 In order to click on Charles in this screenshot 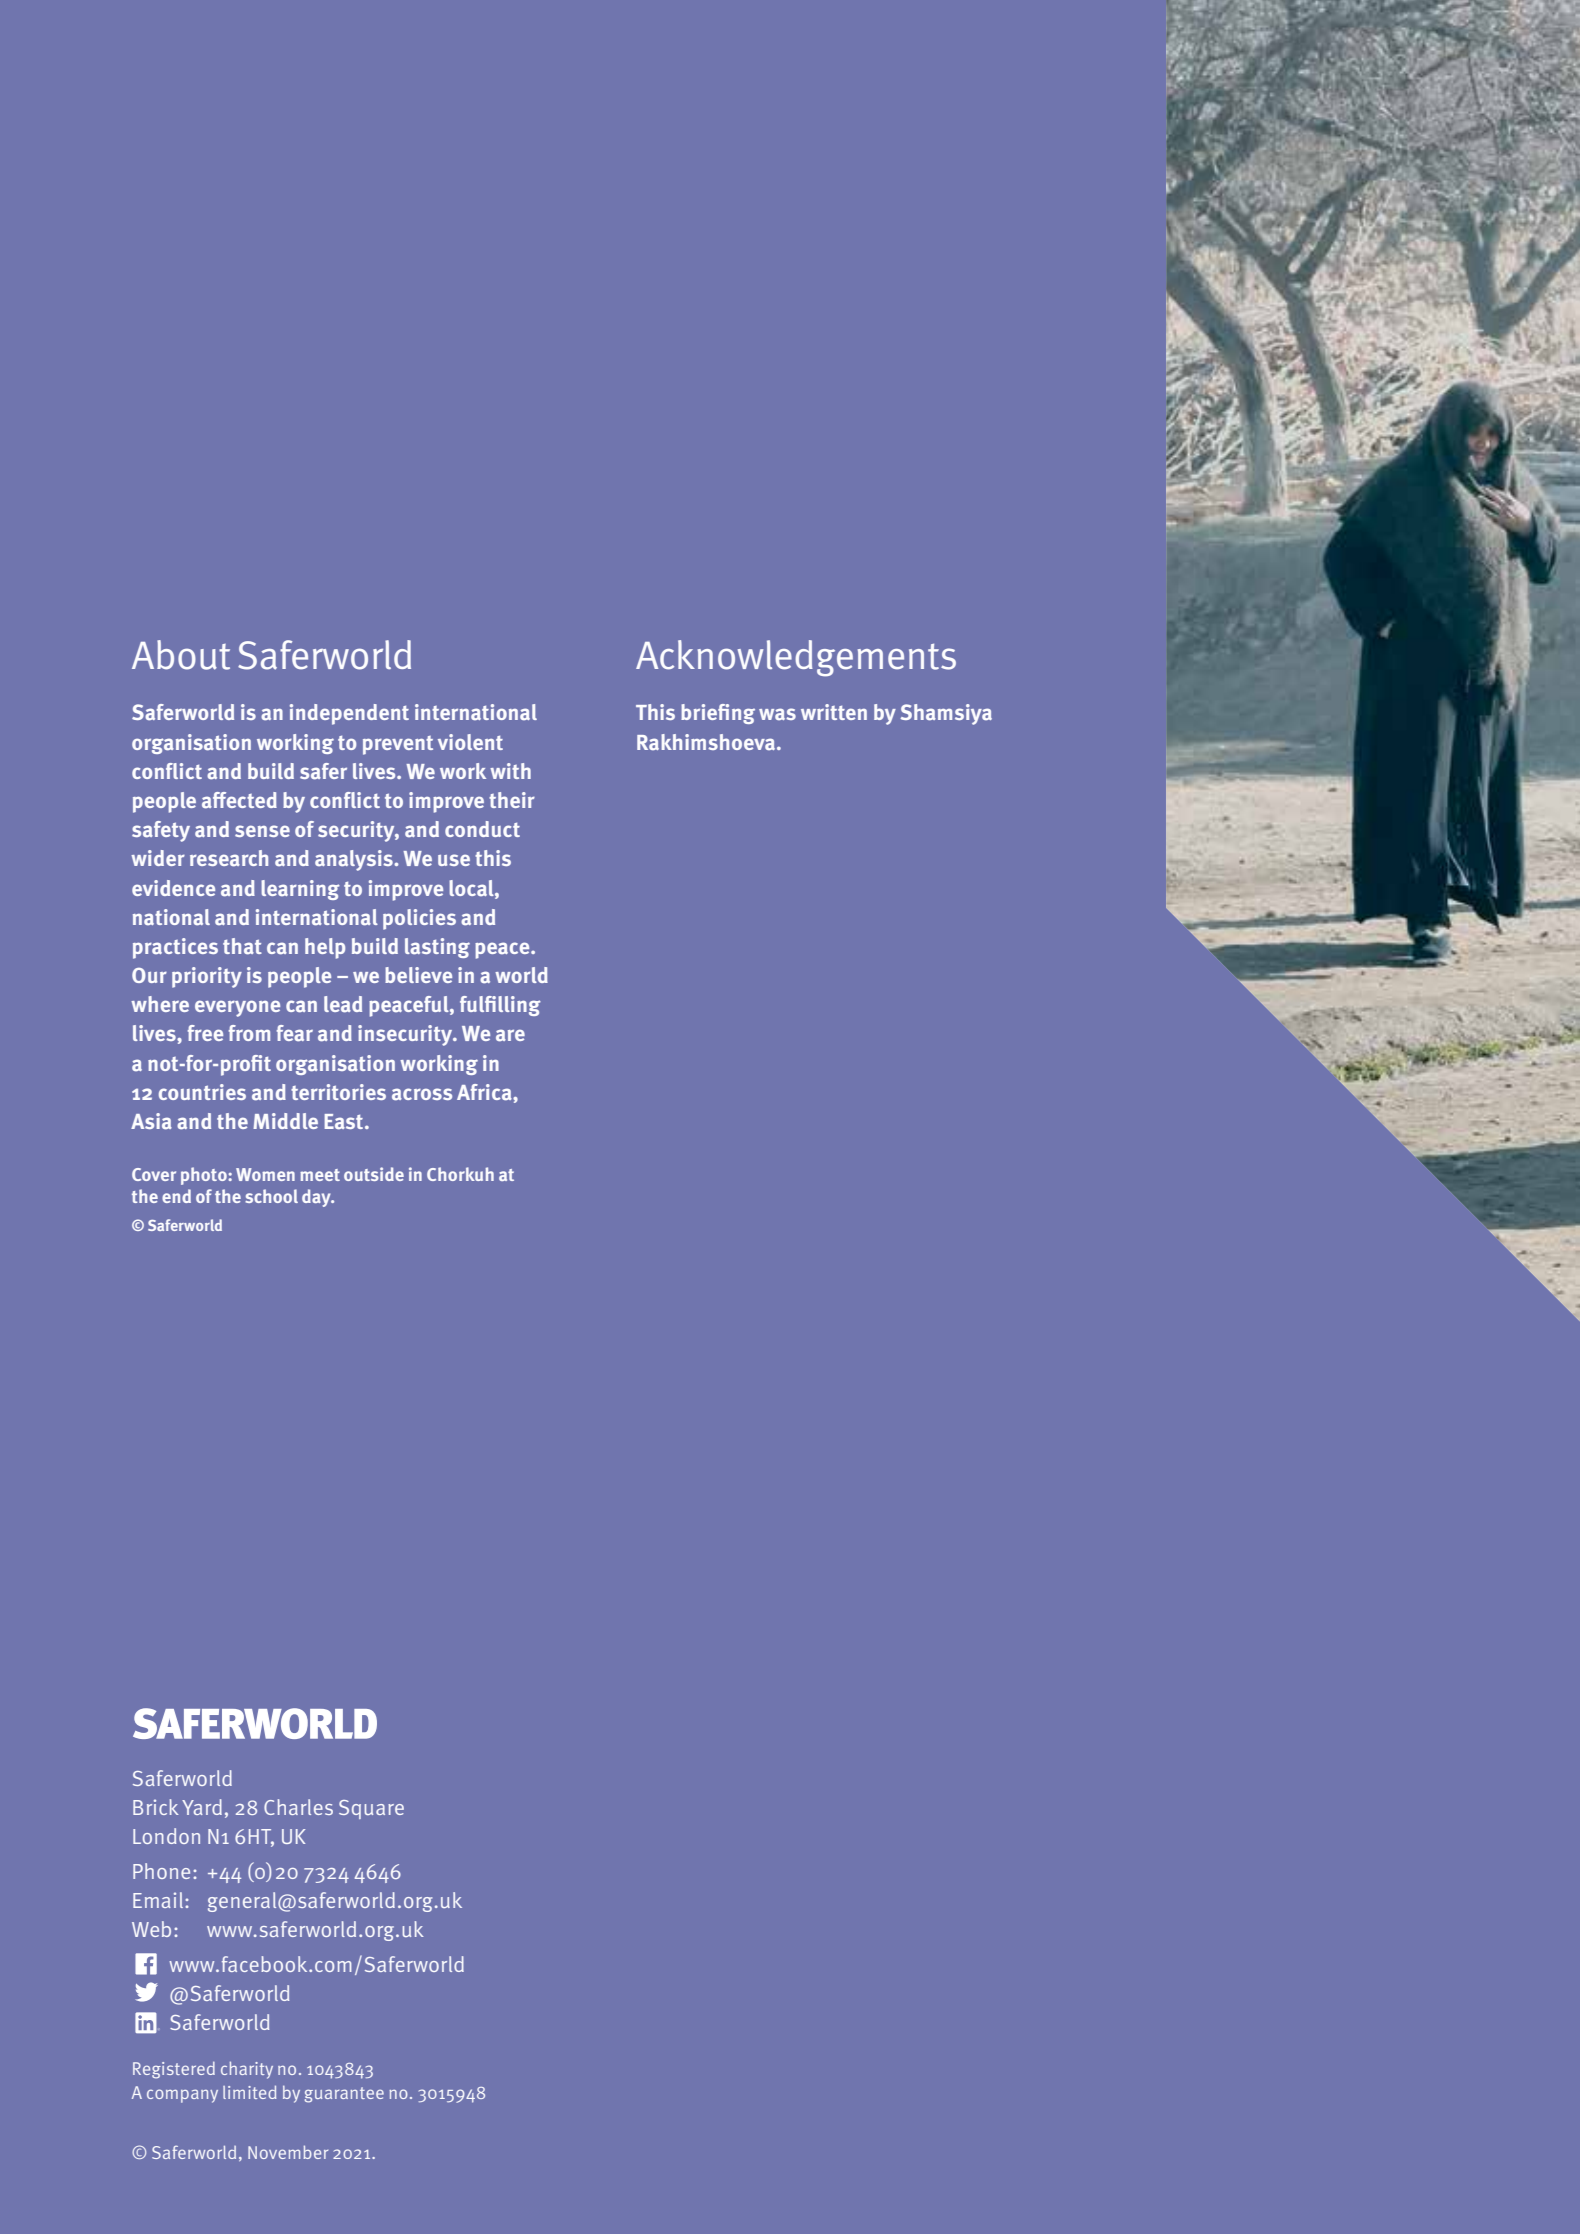, I will do `click(298, 1807)`.
